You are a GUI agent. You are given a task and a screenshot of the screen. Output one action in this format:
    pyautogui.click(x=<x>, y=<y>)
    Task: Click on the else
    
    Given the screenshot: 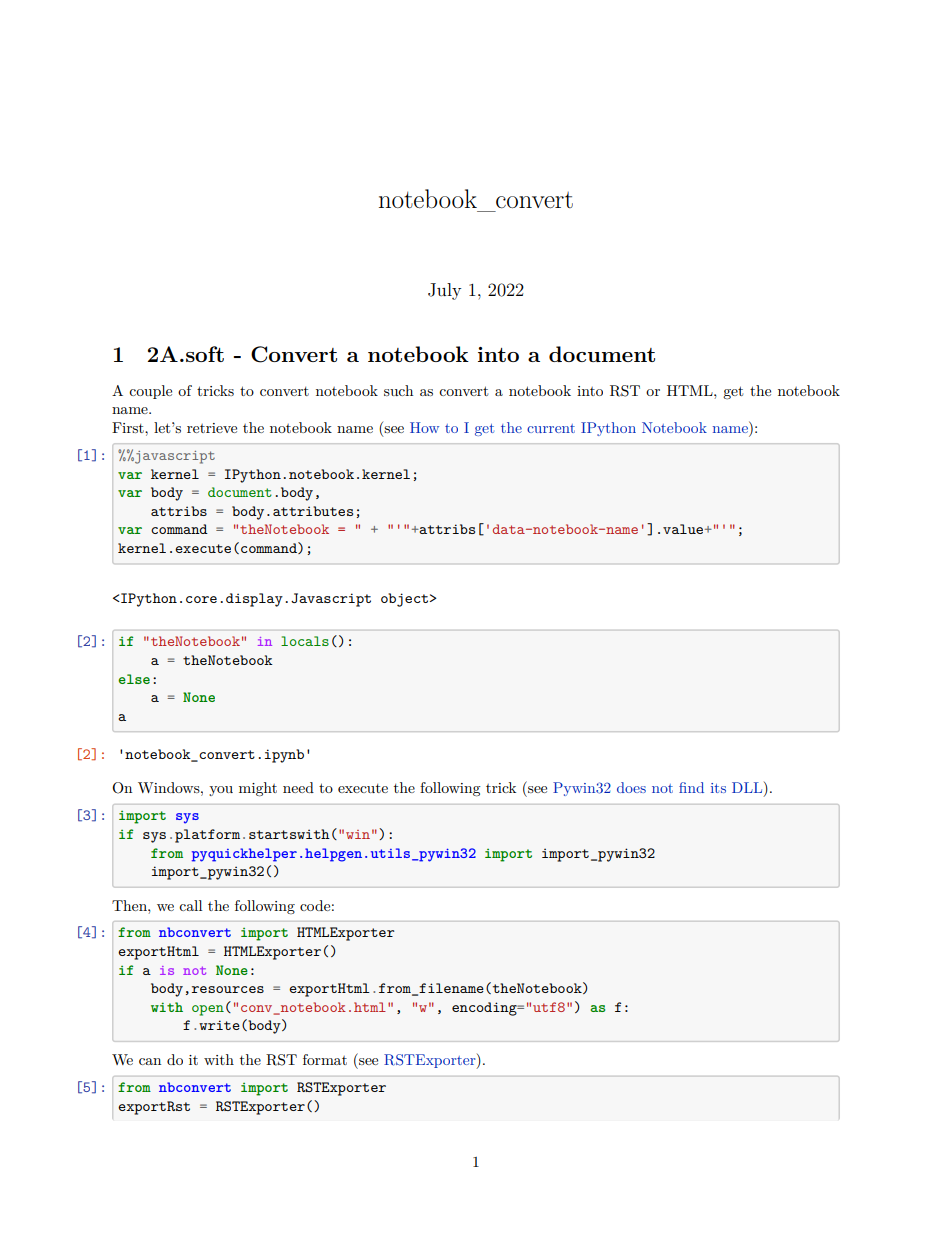 What is the action you would take?
    pyautogui.click(x=134, y=679)
